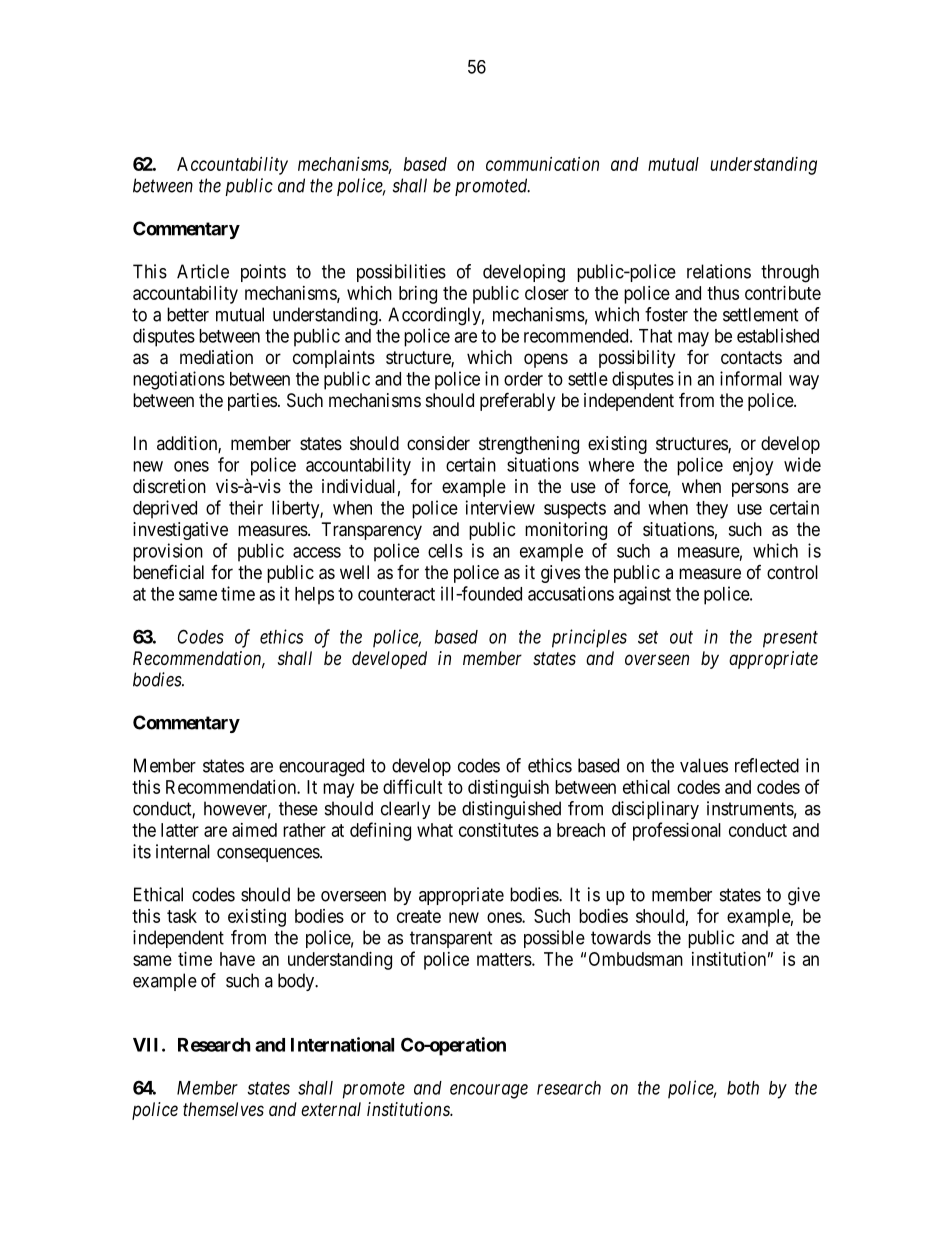 The width and height of the page is (952, 1233). What do you see at coordinates (499, 830) in the page?
I see `constitutes` at bounding box center [499, 830].
